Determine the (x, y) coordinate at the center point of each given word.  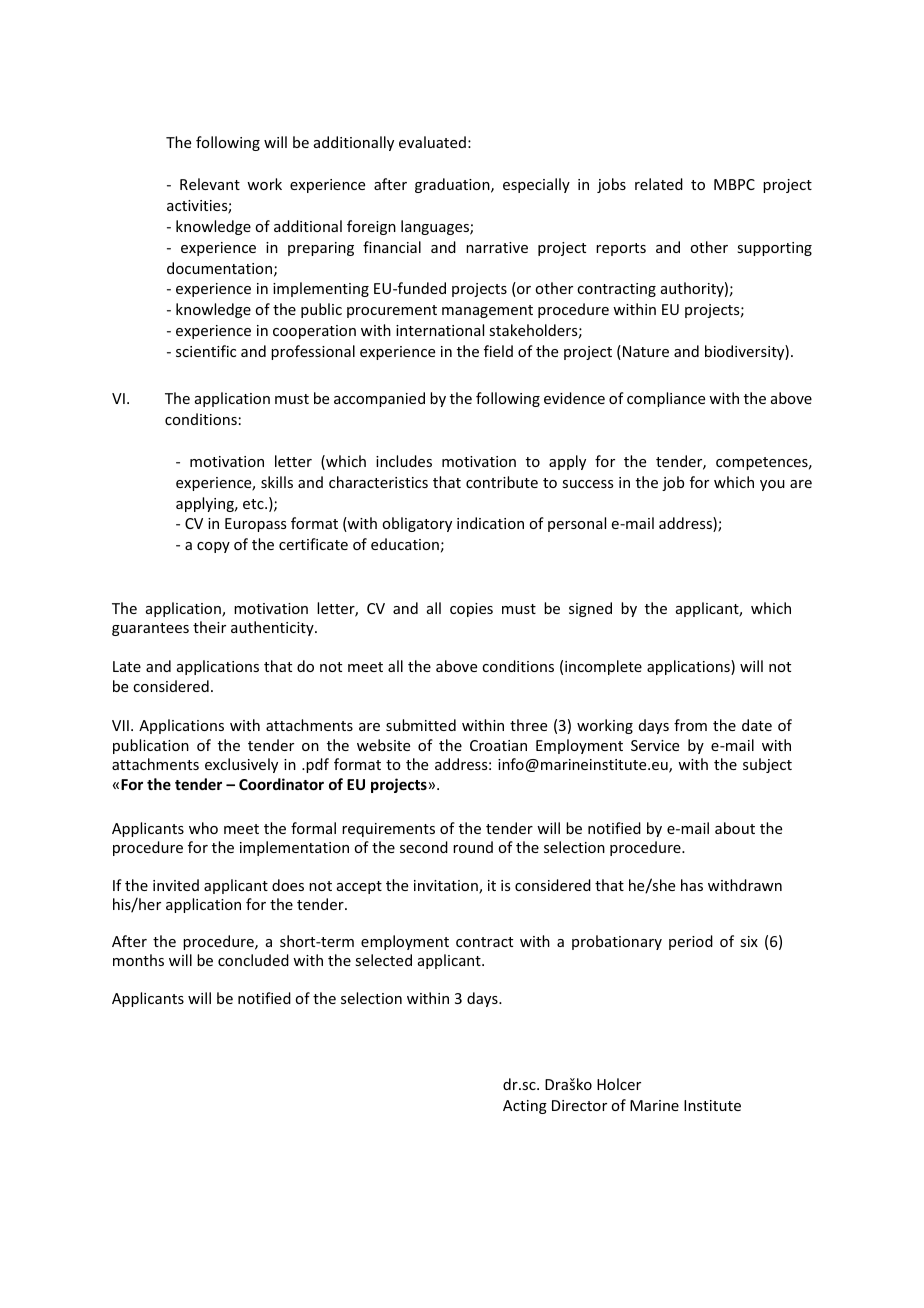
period (691, 942)
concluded (253, 960)
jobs (611, 185)
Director (579, 1105)
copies (471, 610)
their (209, 627)
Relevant (210, 184)
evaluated (432, 142)
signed (590, 609)
